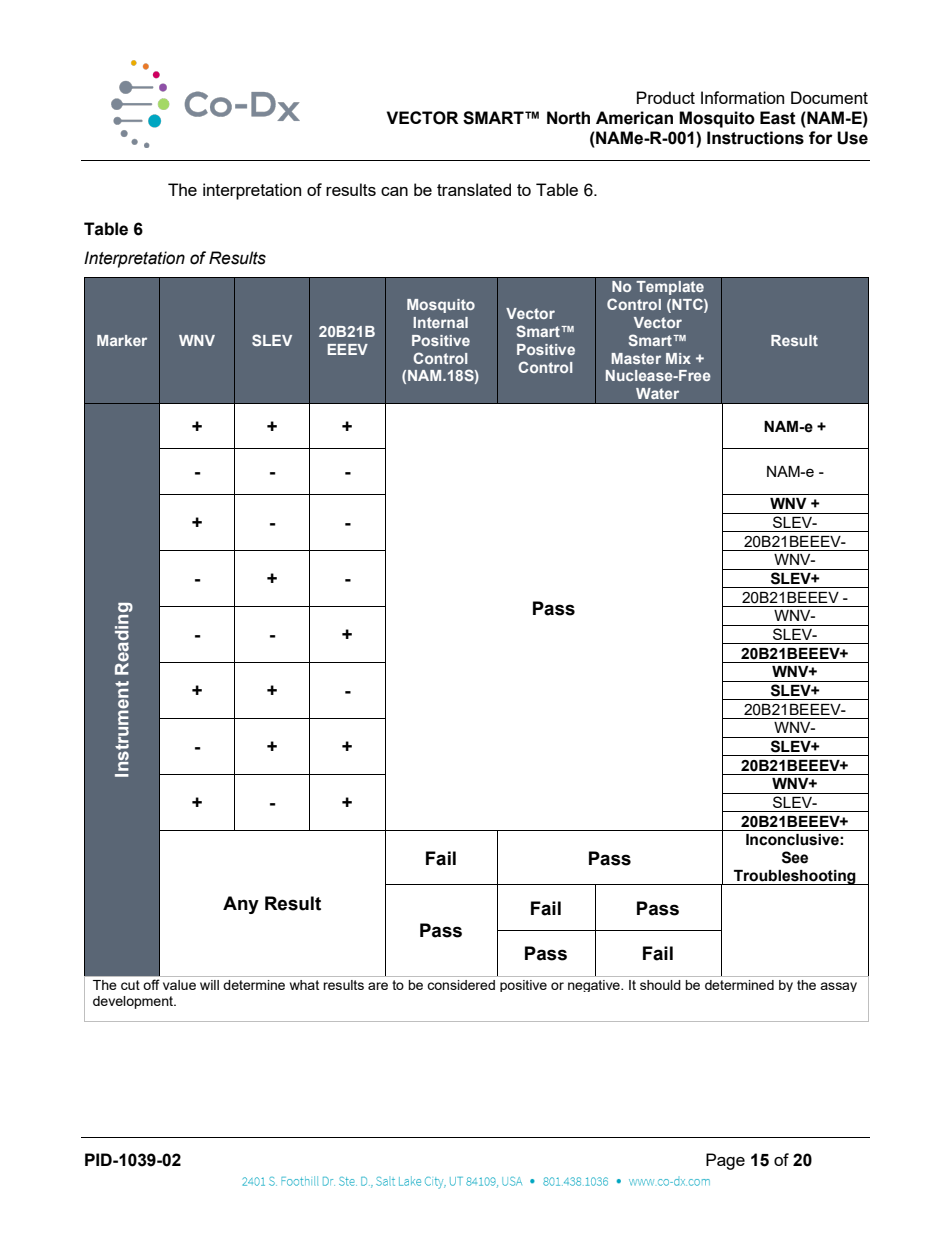 The image size is (952, 1233). What do you see at coordinates (461, 985) in the screenshot?
I see `considered` at bounding box center [461, 985].
